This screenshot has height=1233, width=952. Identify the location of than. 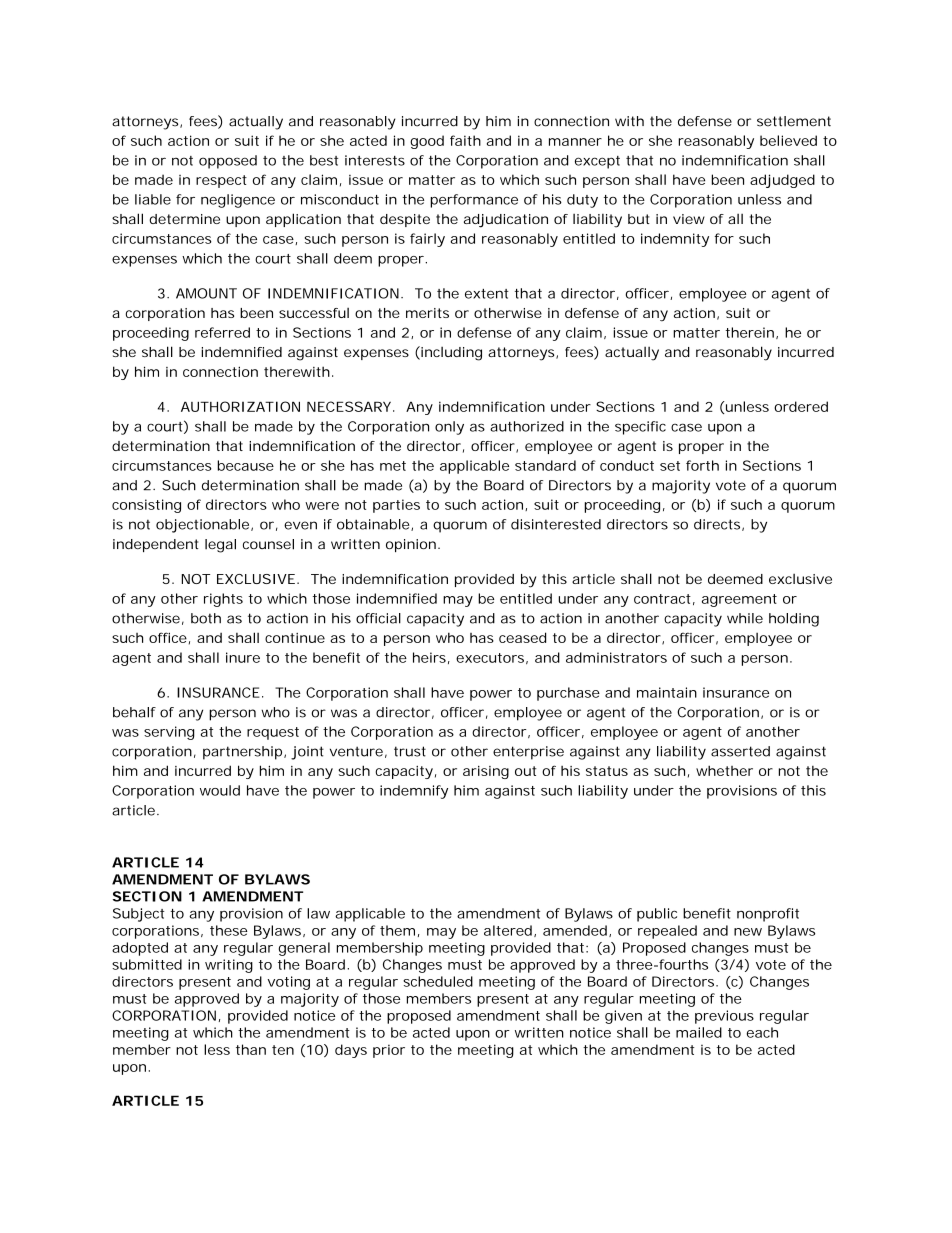
(251, 1049).
